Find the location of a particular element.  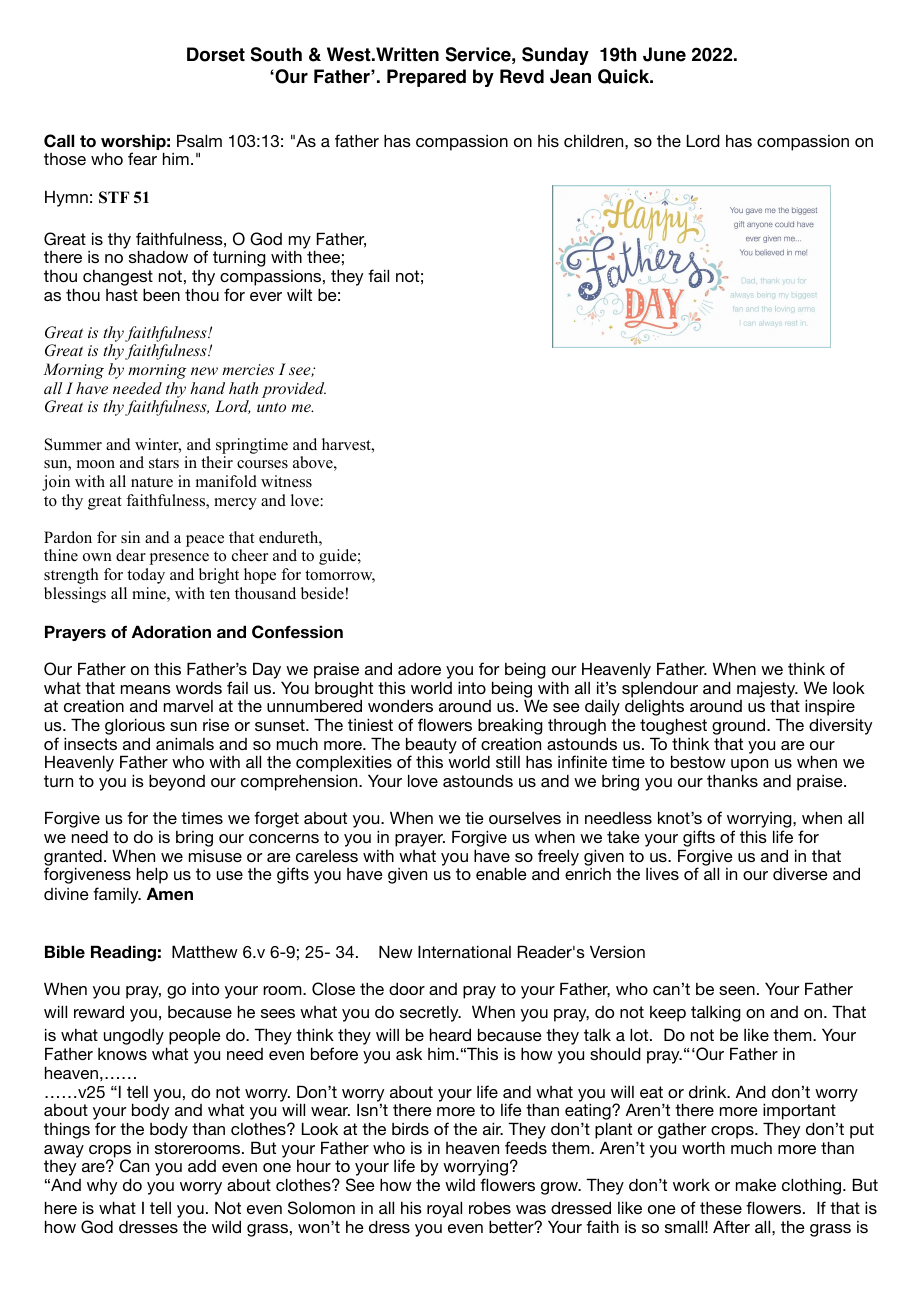

Prepared is located at coordinates (426, 78).
